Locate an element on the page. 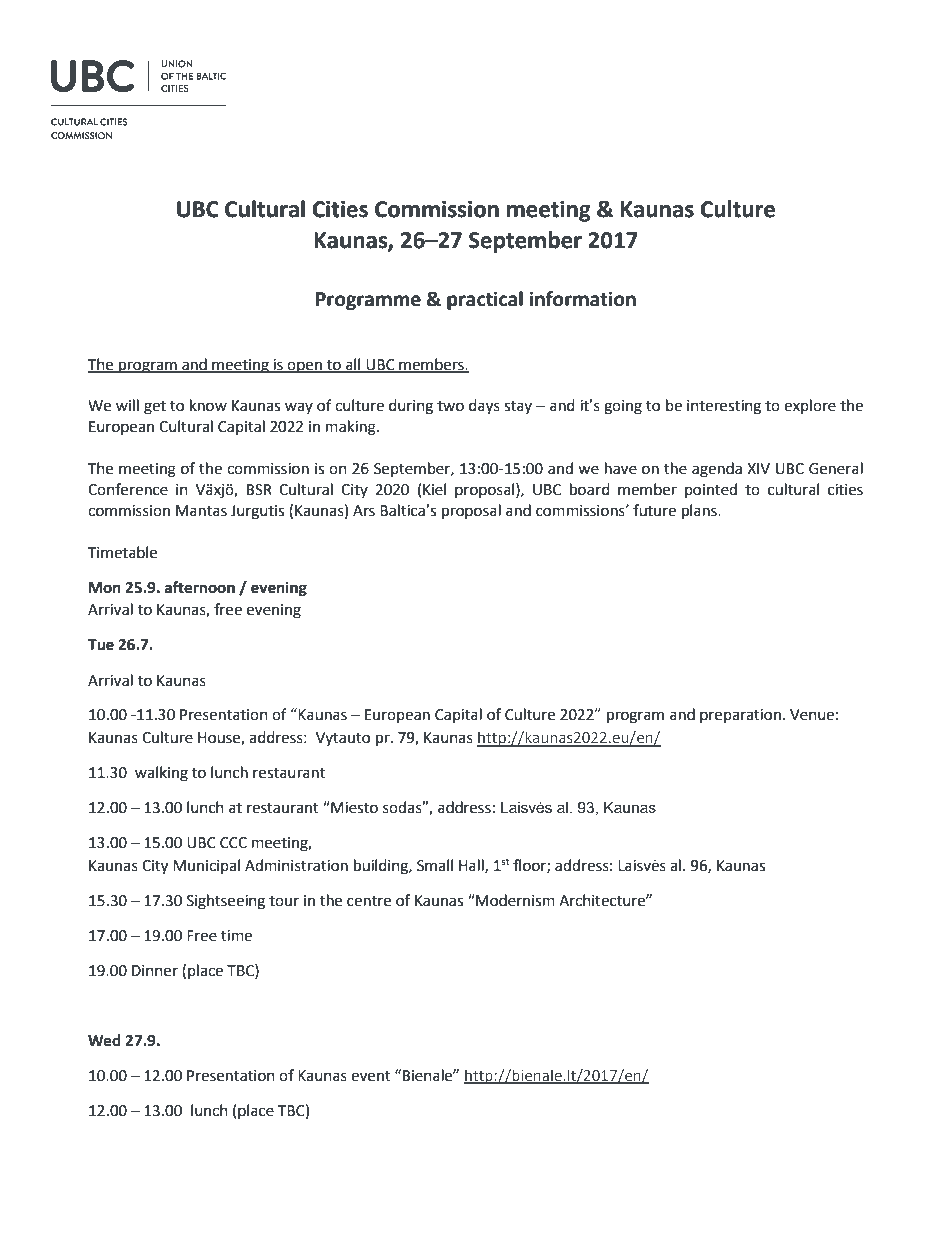 The height and width of the image is (1233, 952). Conference is located at coordinates (128, 489).
